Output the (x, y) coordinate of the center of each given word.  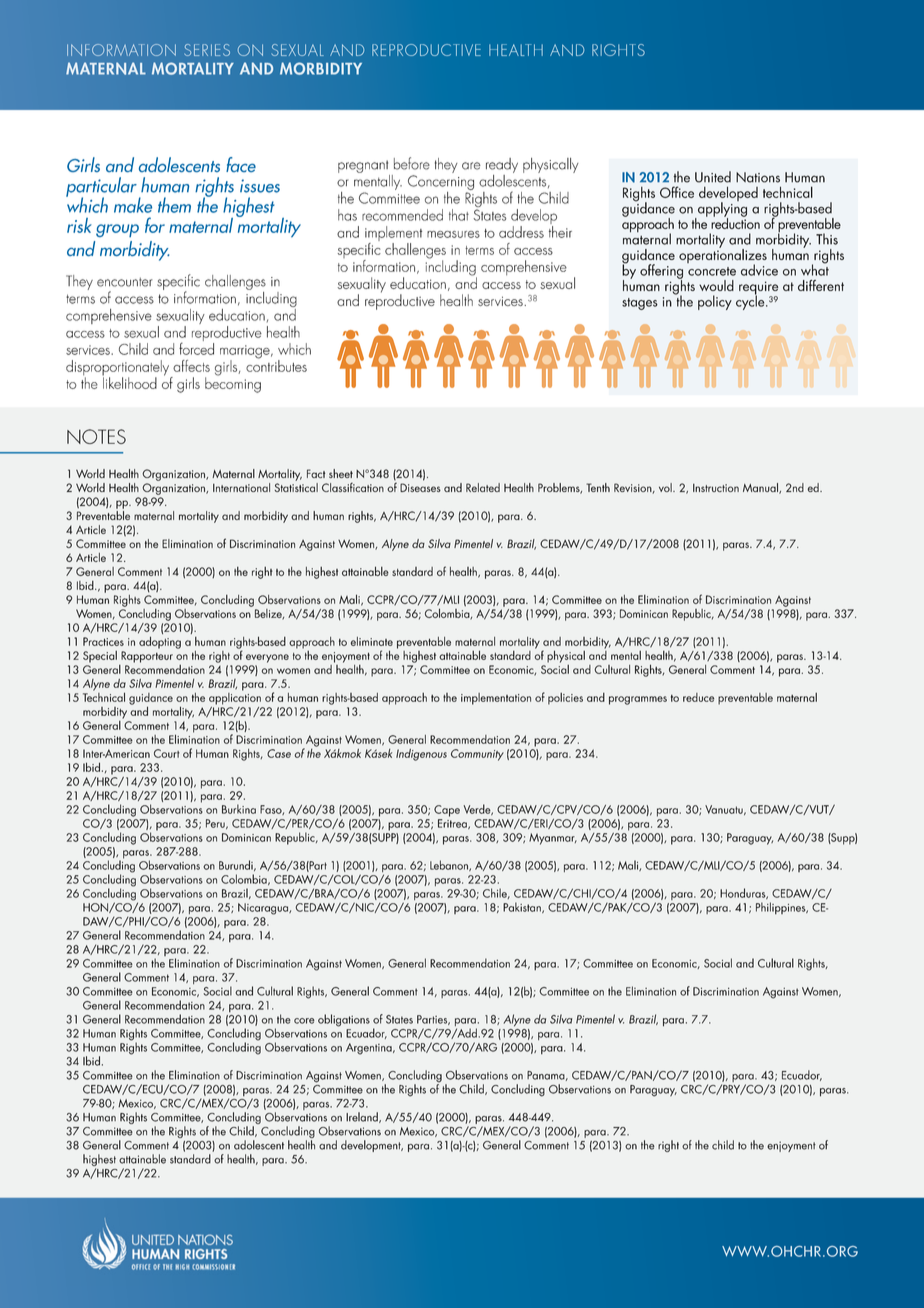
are (471, 166)
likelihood (130, 382)
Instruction (716, 488)
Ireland (363, 1117)
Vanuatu (725, 810)
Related (483, 487)
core (304, 1021)
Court (167, 753)
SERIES (207, 50)
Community (477, 755)
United (713, 177)
